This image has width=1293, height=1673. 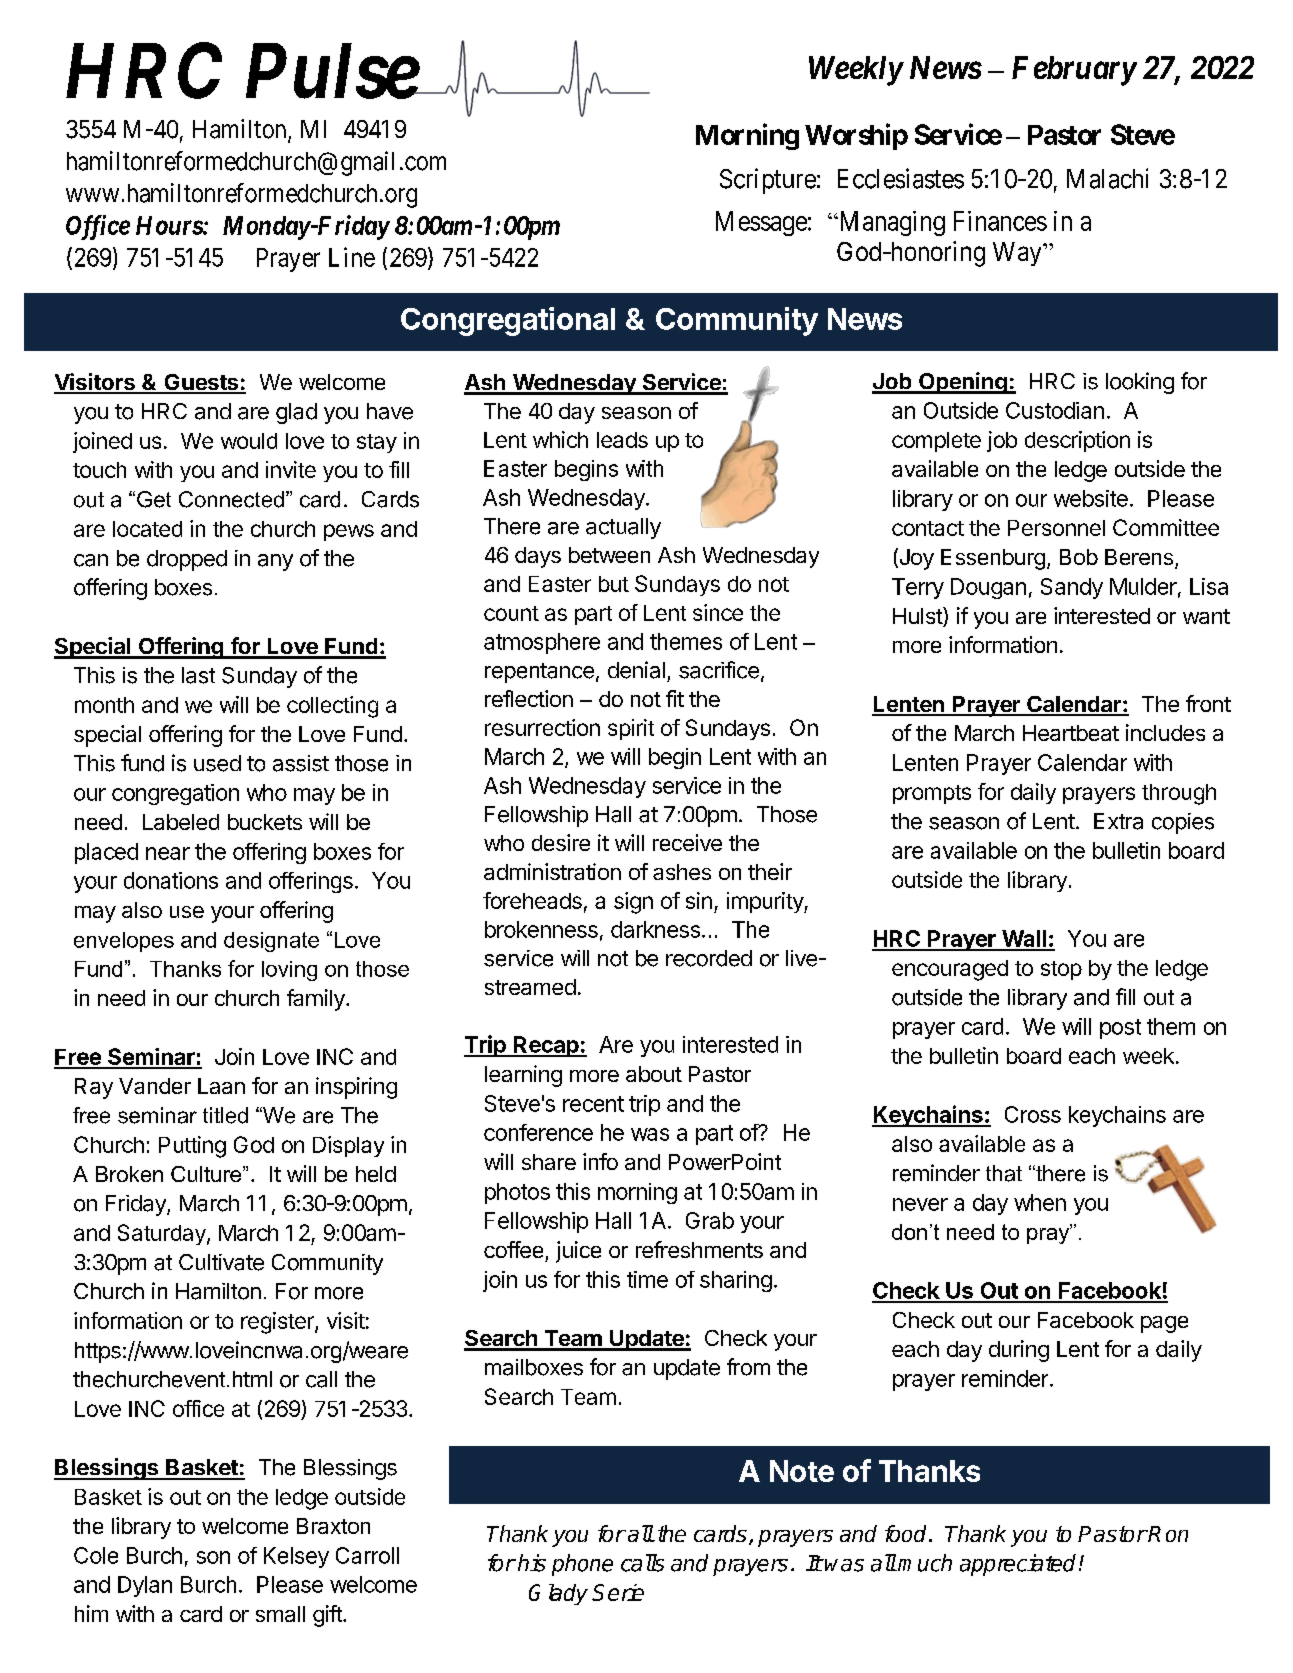 What do you see at coordinates (687, 842) in the image?
I see `receive` at bounding box center [687, 842].
